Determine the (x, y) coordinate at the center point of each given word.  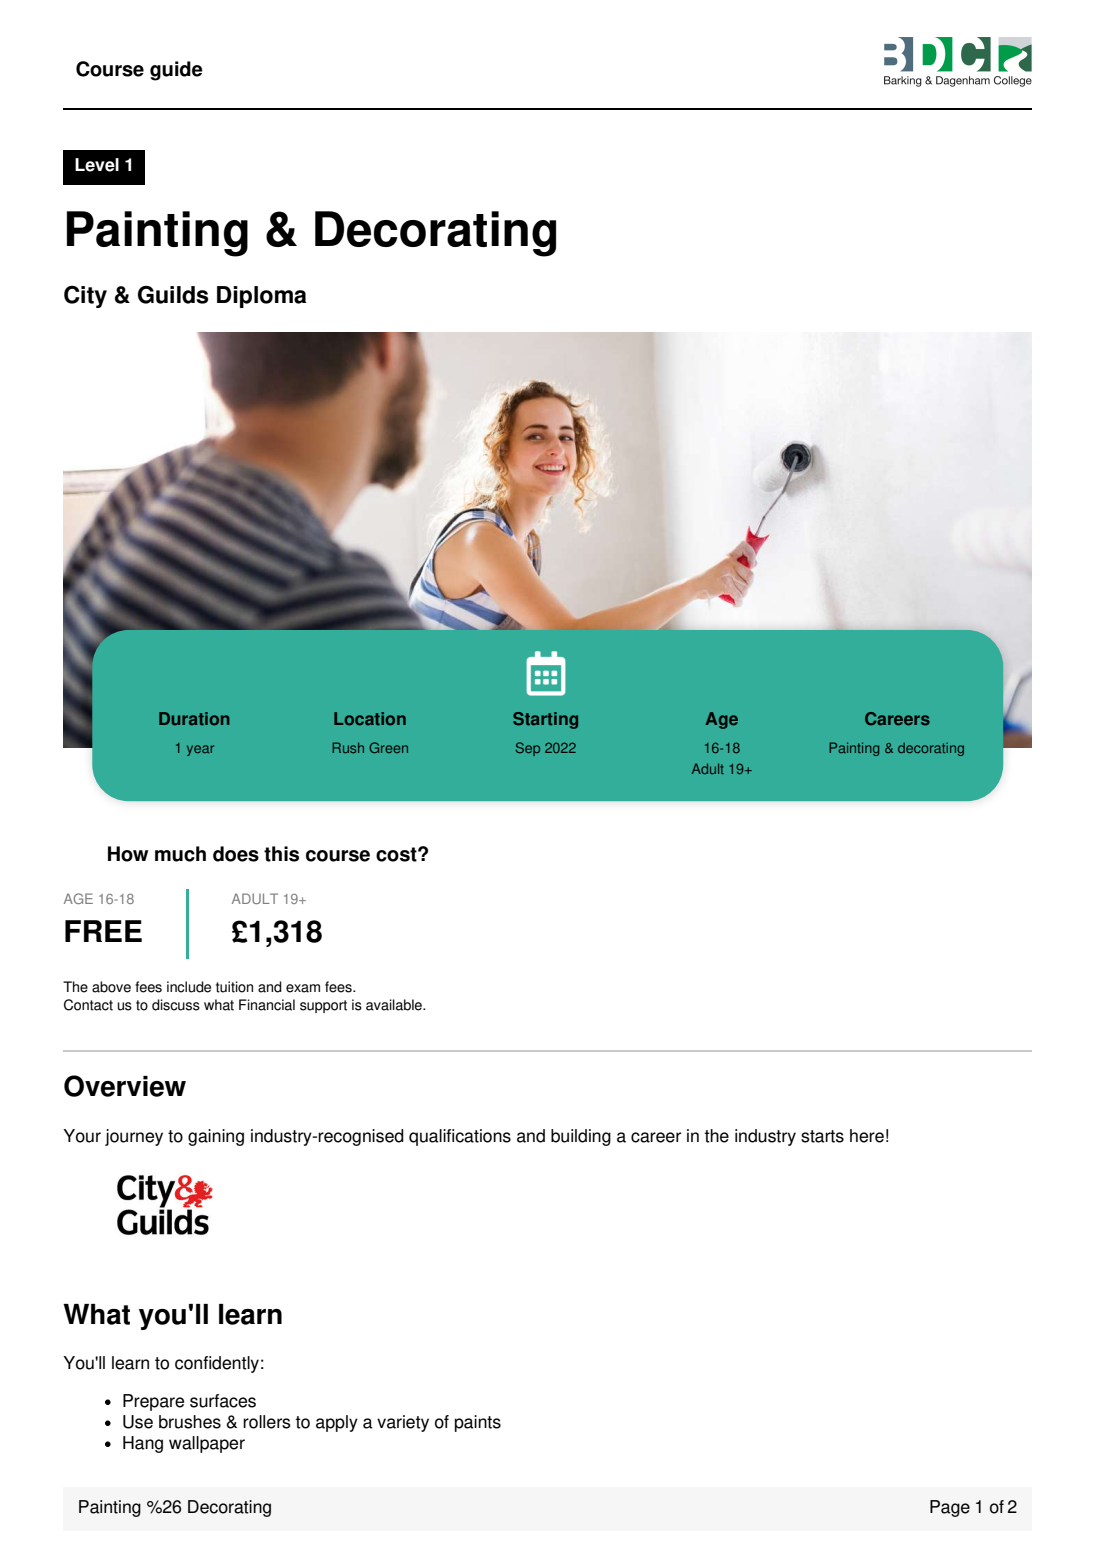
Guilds (173, 295)
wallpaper (207, 1444)
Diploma (261, 297)
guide (176, 71)
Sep (528, 749)
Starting (545, 720)
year (200, 750)
